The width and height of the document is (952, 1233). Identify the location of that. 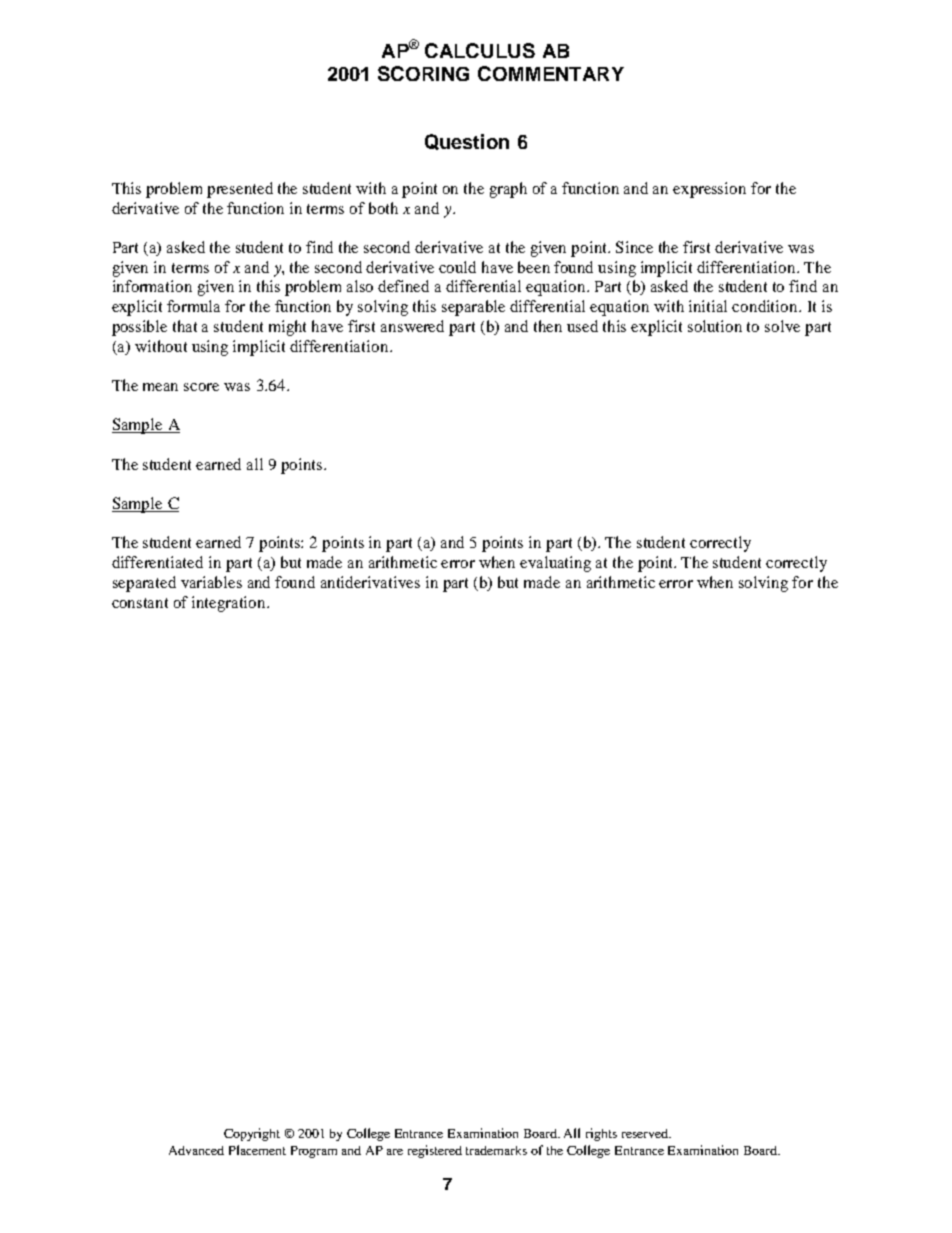
(185, 326).
